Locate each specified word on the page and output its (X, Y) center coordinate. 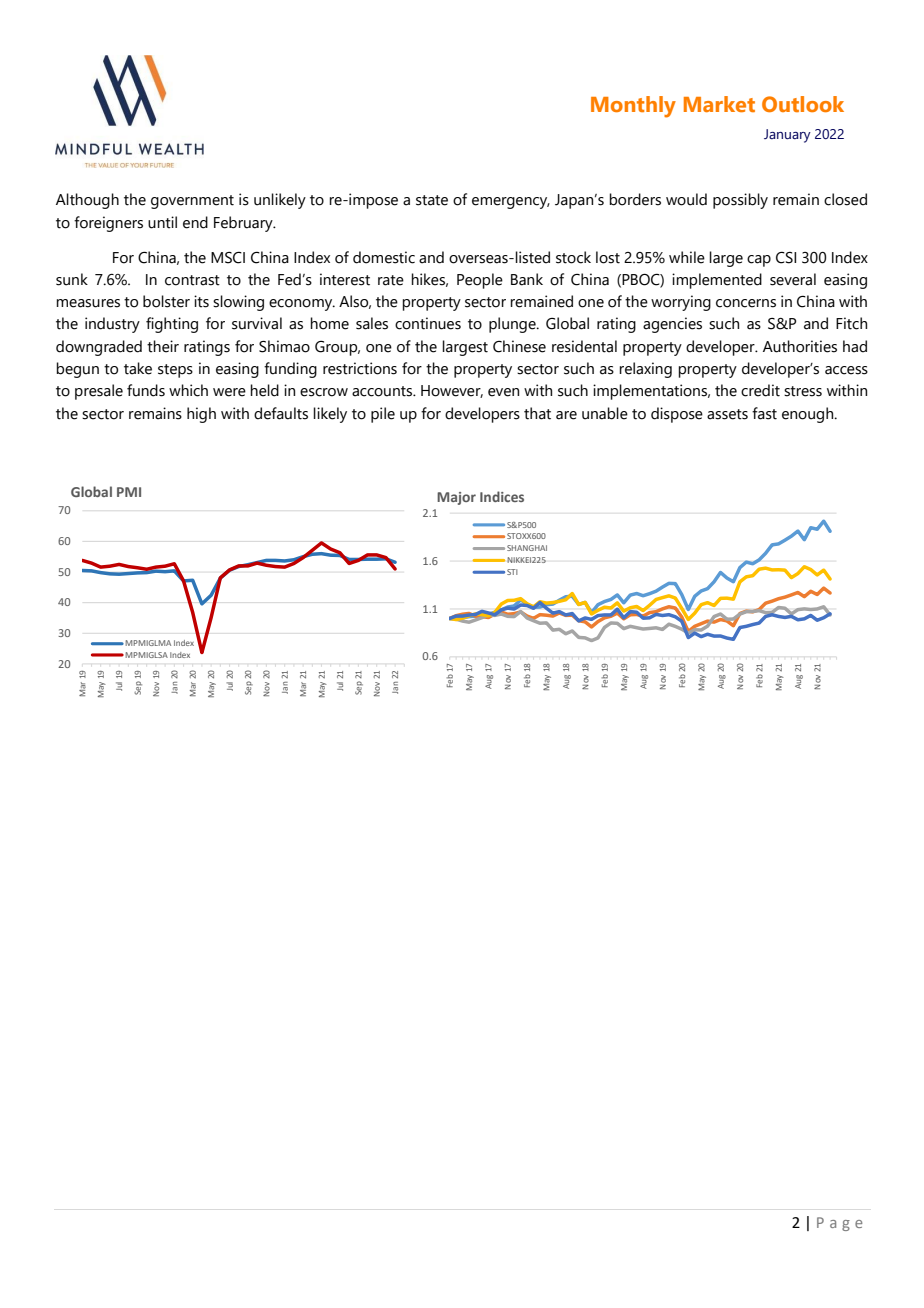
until (162, 222)
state (432, 200)
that (537, 413)
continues (428, 323)
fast (764, 413)
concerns (746, 303)
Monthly (633, 107)
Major (456, 498)
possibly (740, 201)
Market (719, 104)
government (192, 202)
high (201, 415)
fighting (172, 325)
